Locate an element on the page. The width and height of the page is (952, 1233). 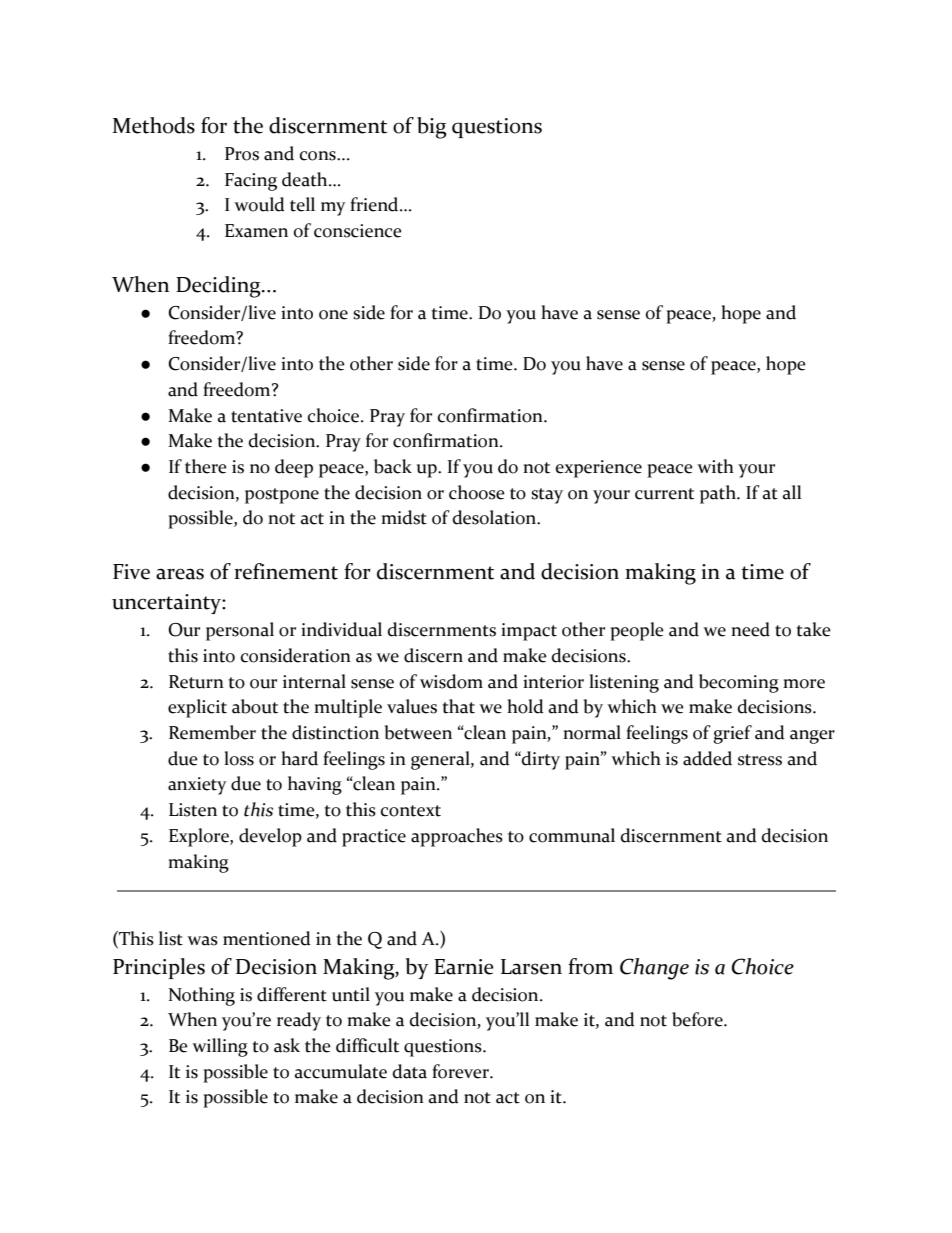
wisdom is located at coordinates (451, 681).
